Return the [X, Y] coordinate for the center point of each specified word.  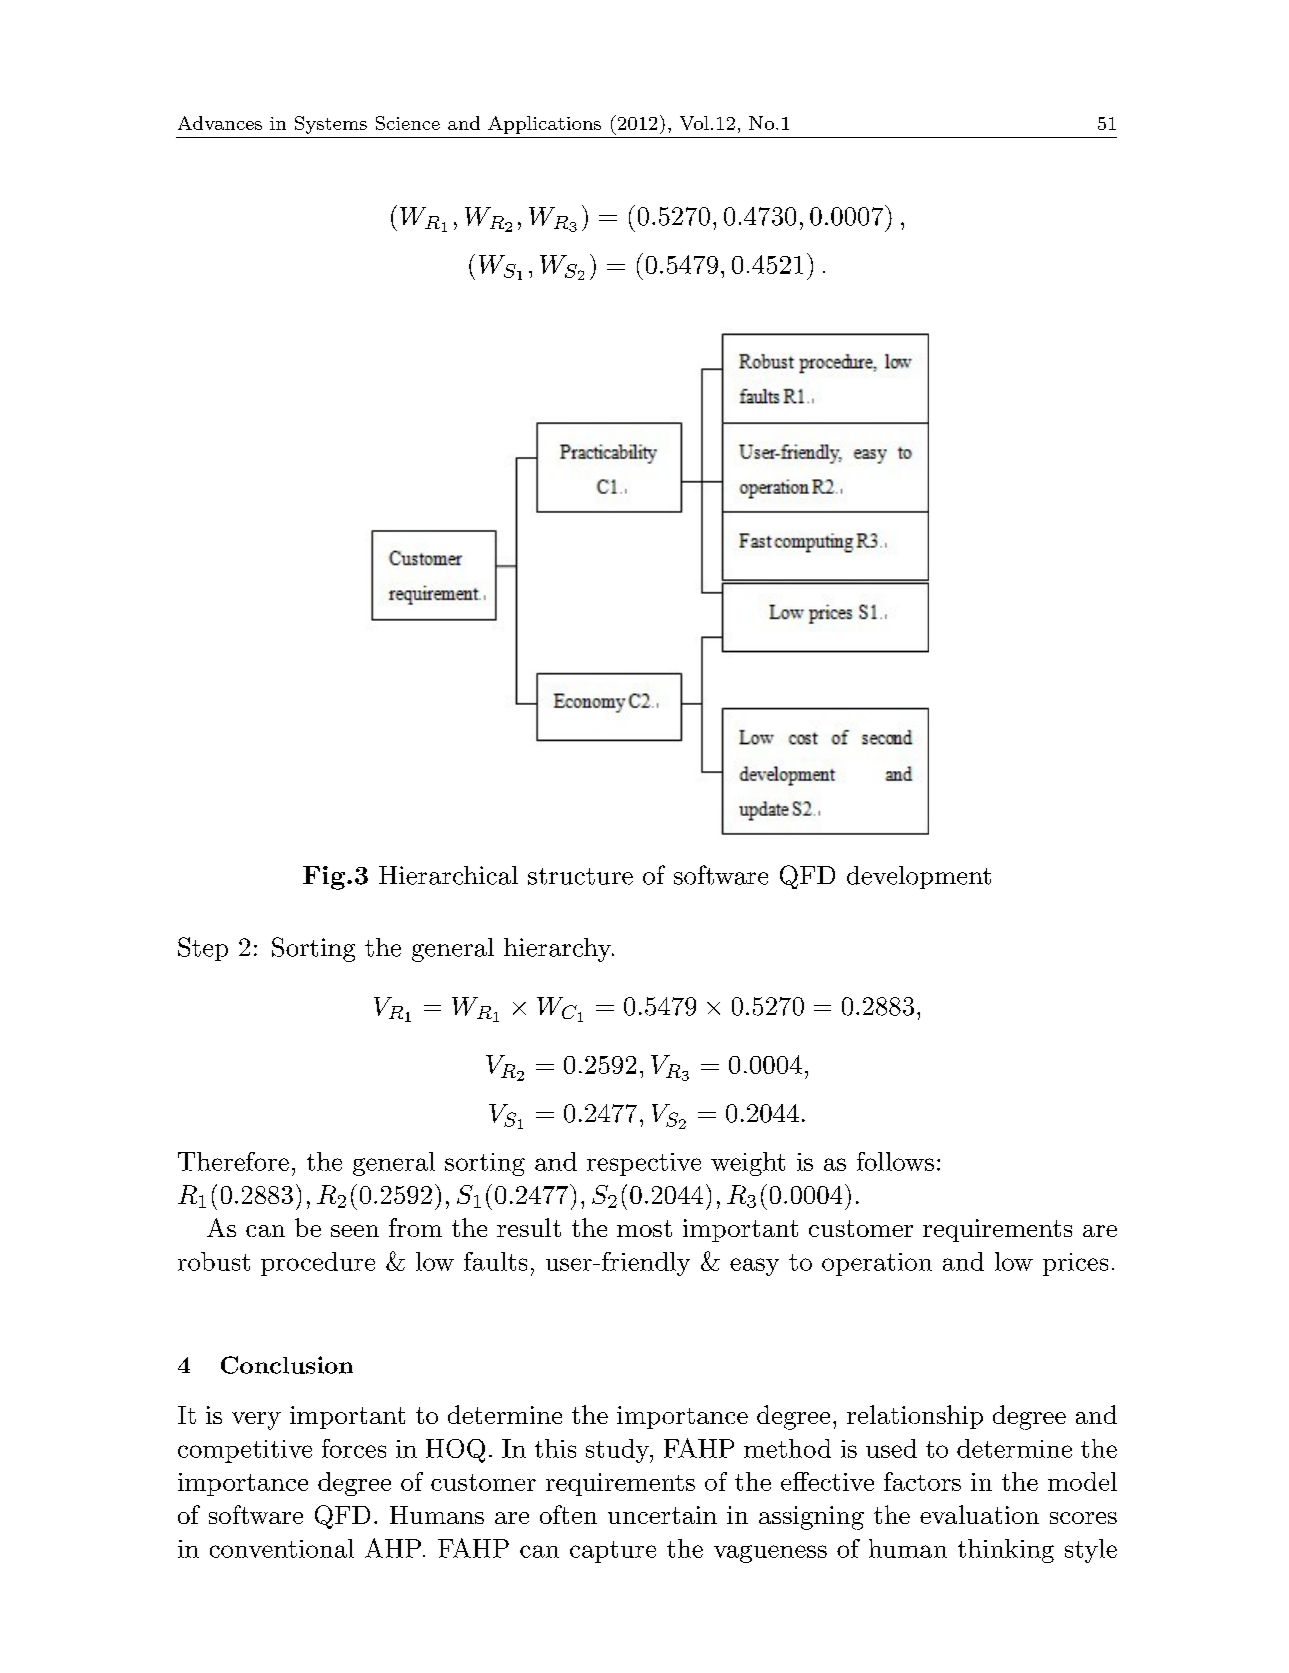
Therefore [233, 1161]
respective [644, 1164]
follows [895, 1161]
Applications [544, 125]
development [919, 877]
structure [580, 876]
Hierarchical [448, 875]
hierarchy [558, 950]
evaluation [979, 1514]
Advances [220, 123]
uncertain [662, 1515]
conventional [282, 1548]
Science [408, 123]
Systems [331, 125]
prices [1075, 1264]
